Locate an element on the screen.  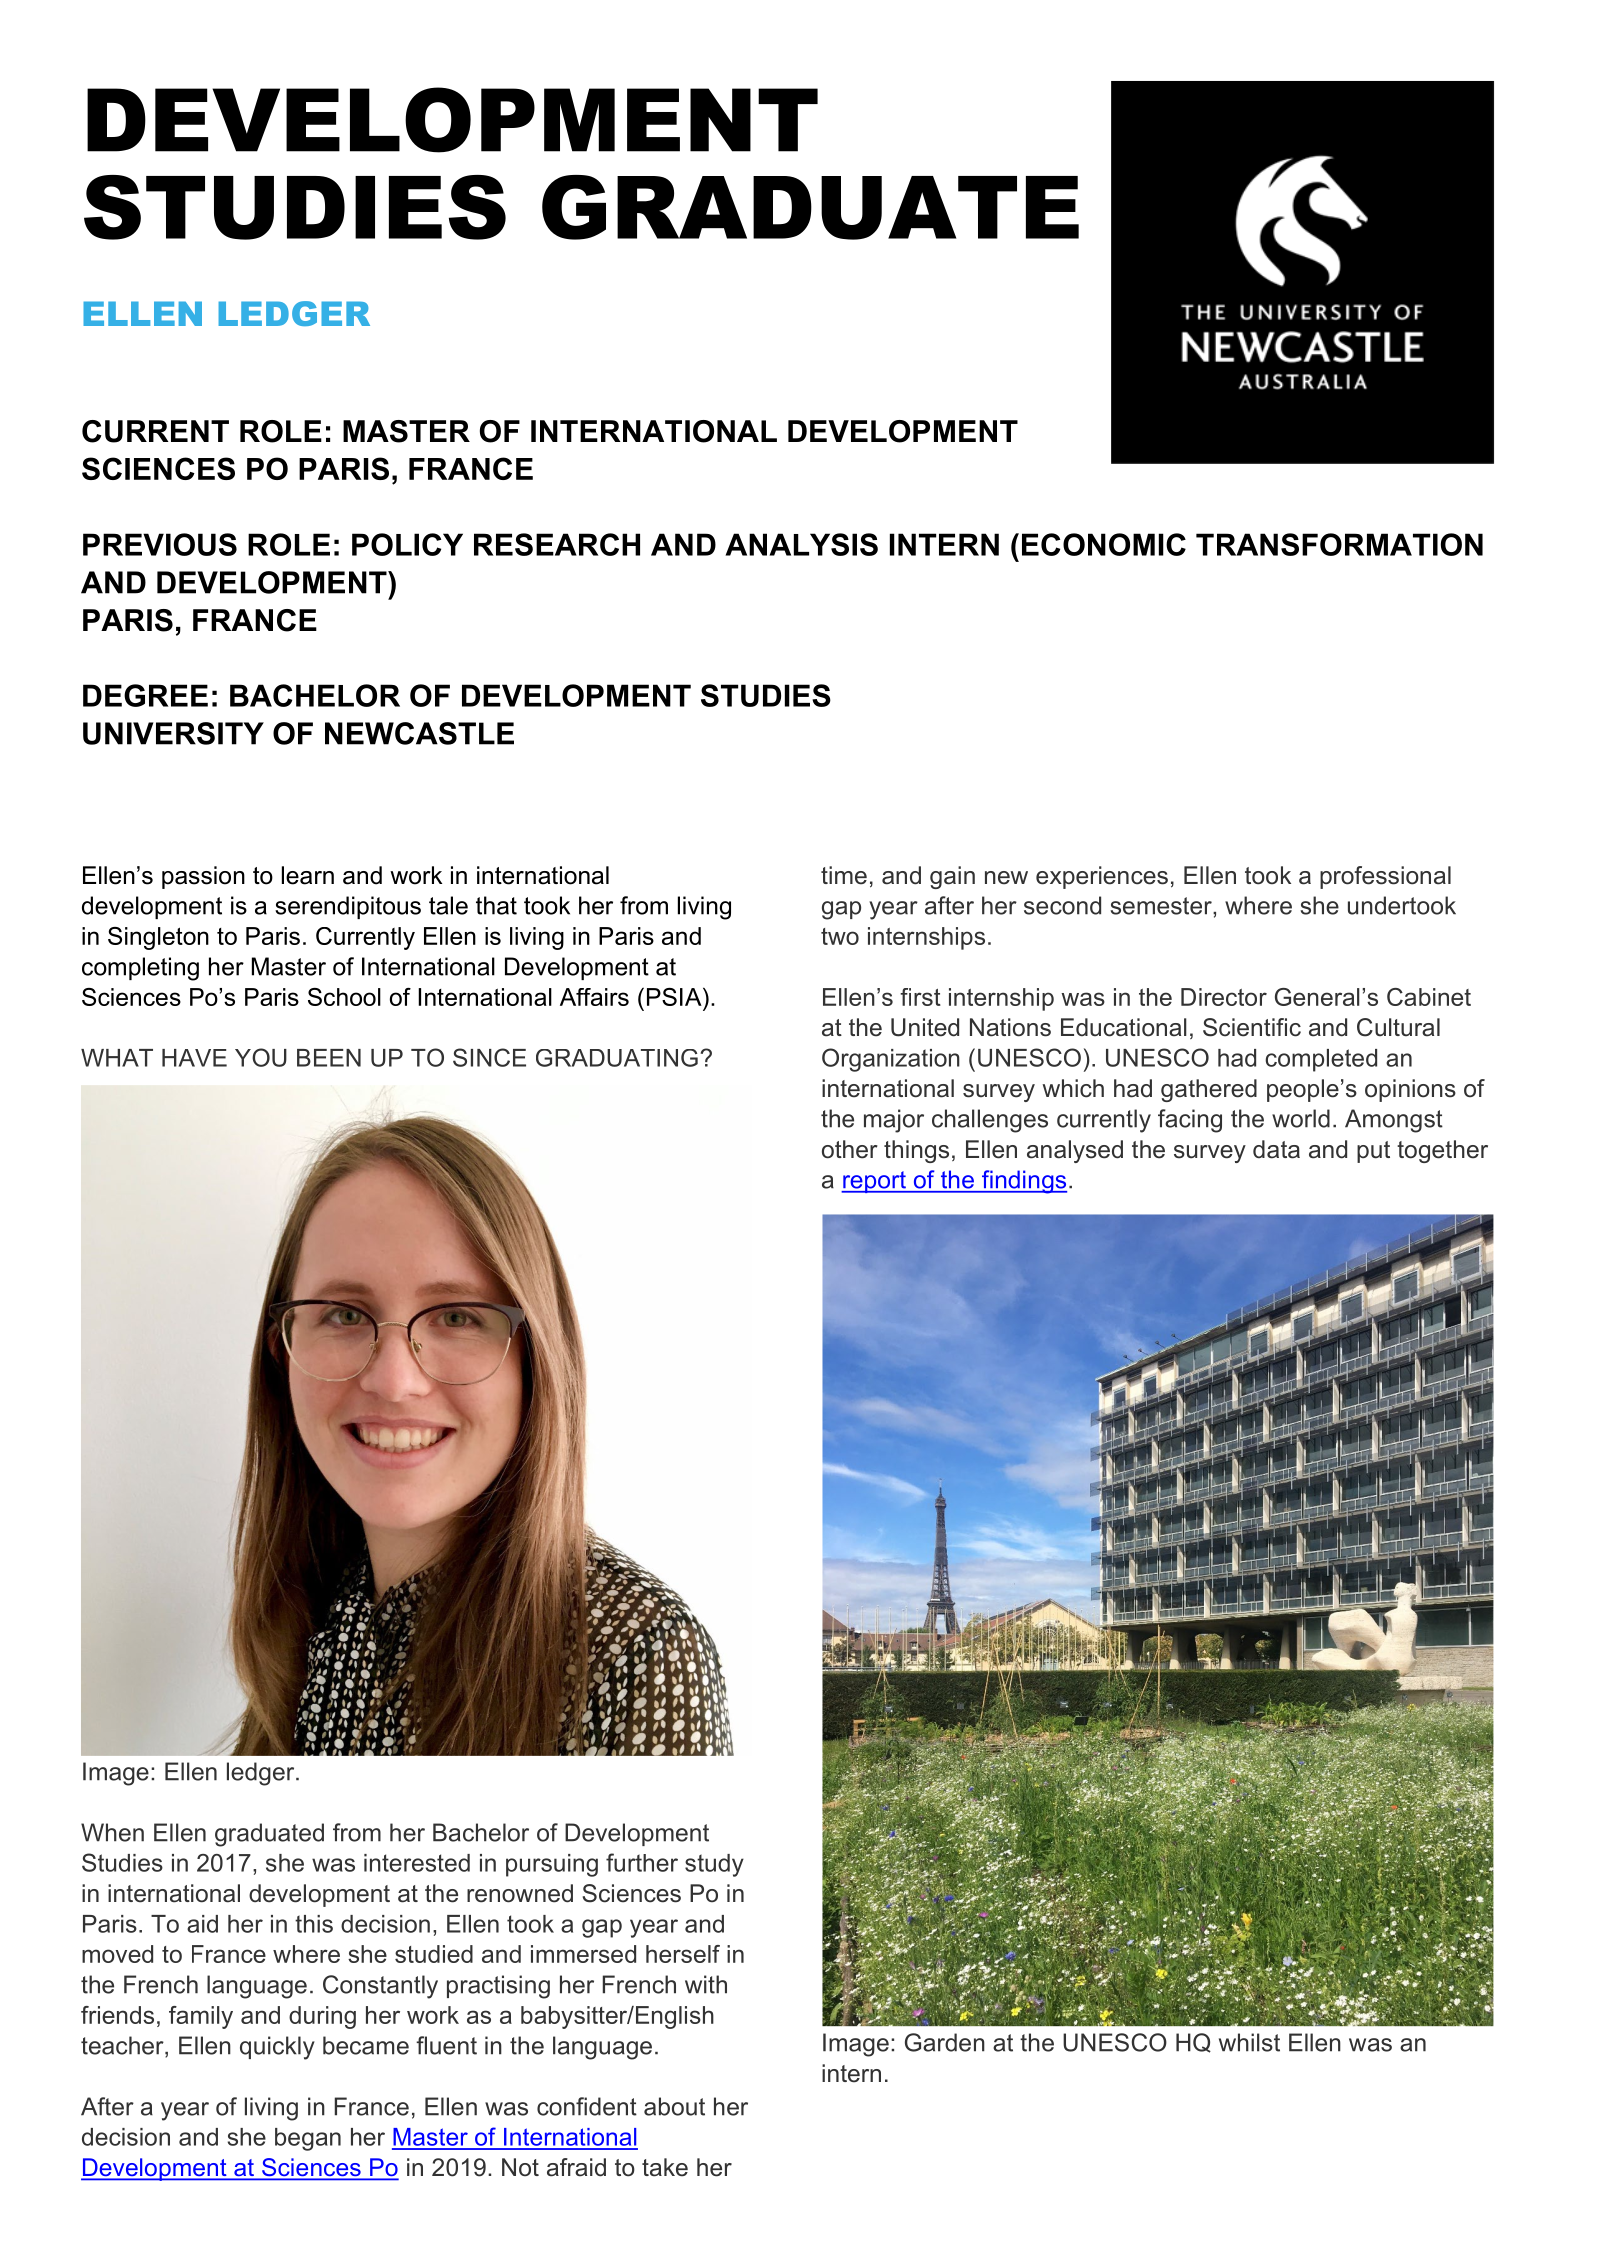
data is located at coordinates (1276, 1149).
